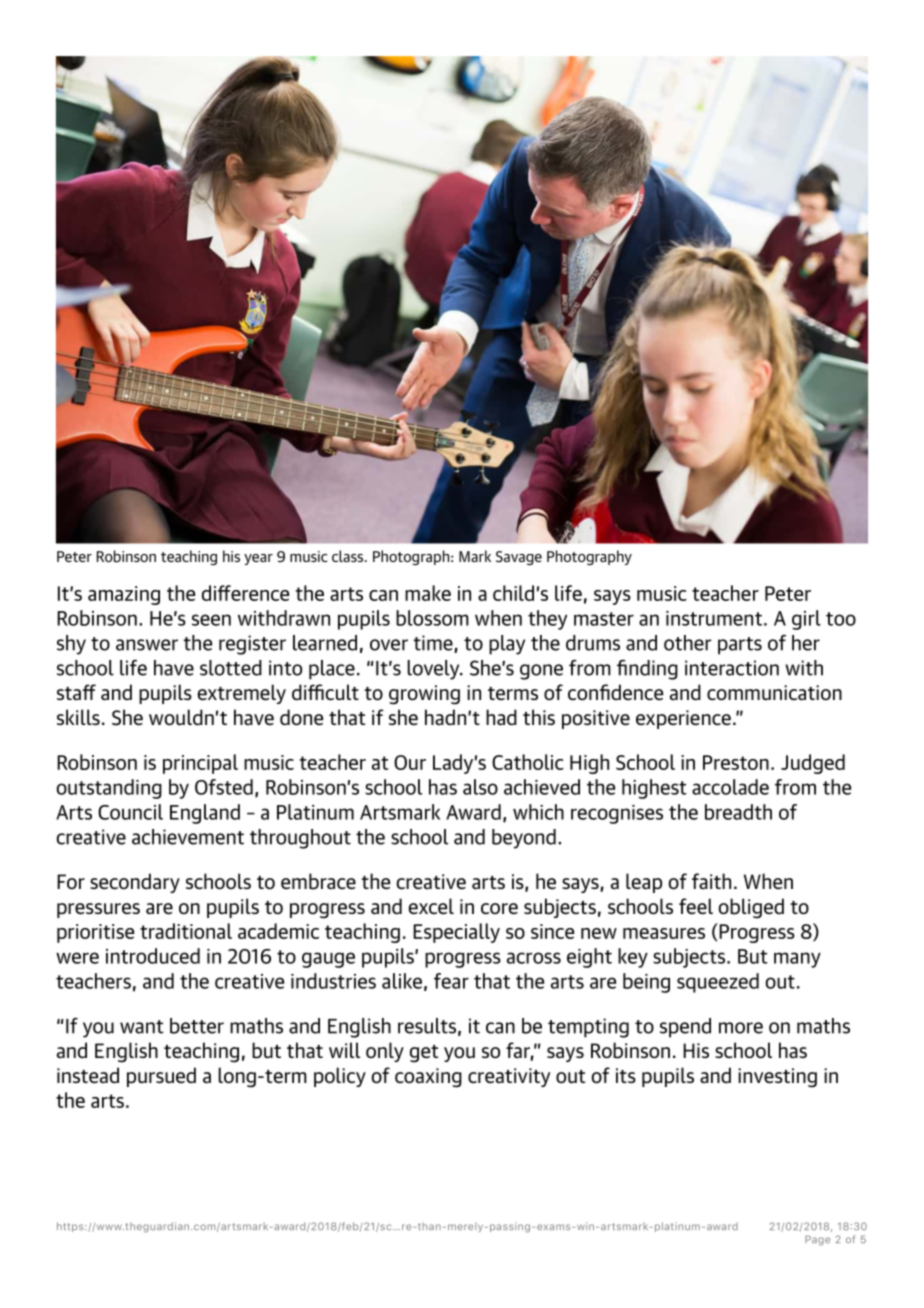 Image resolution: width=924 pixels, height=1308 pixels. What do you see at coordinates (124, 595) in the document?
I see `amazing` at bounding box center [124, 595].
